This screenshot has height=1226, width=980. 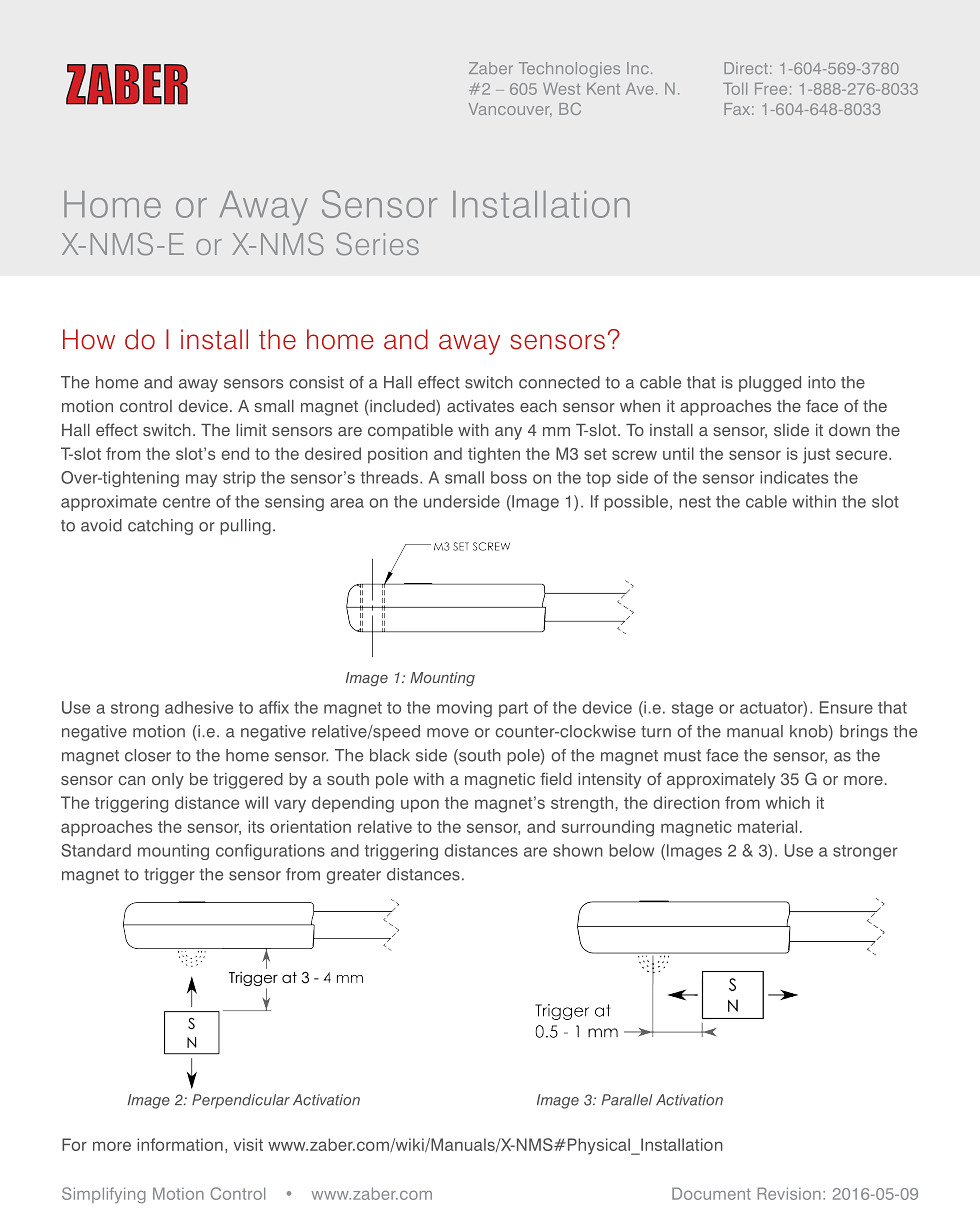 What do you see at coordinates (771, 89) in the screenshot?
I see `Free` at bounding box center [771, 89].
